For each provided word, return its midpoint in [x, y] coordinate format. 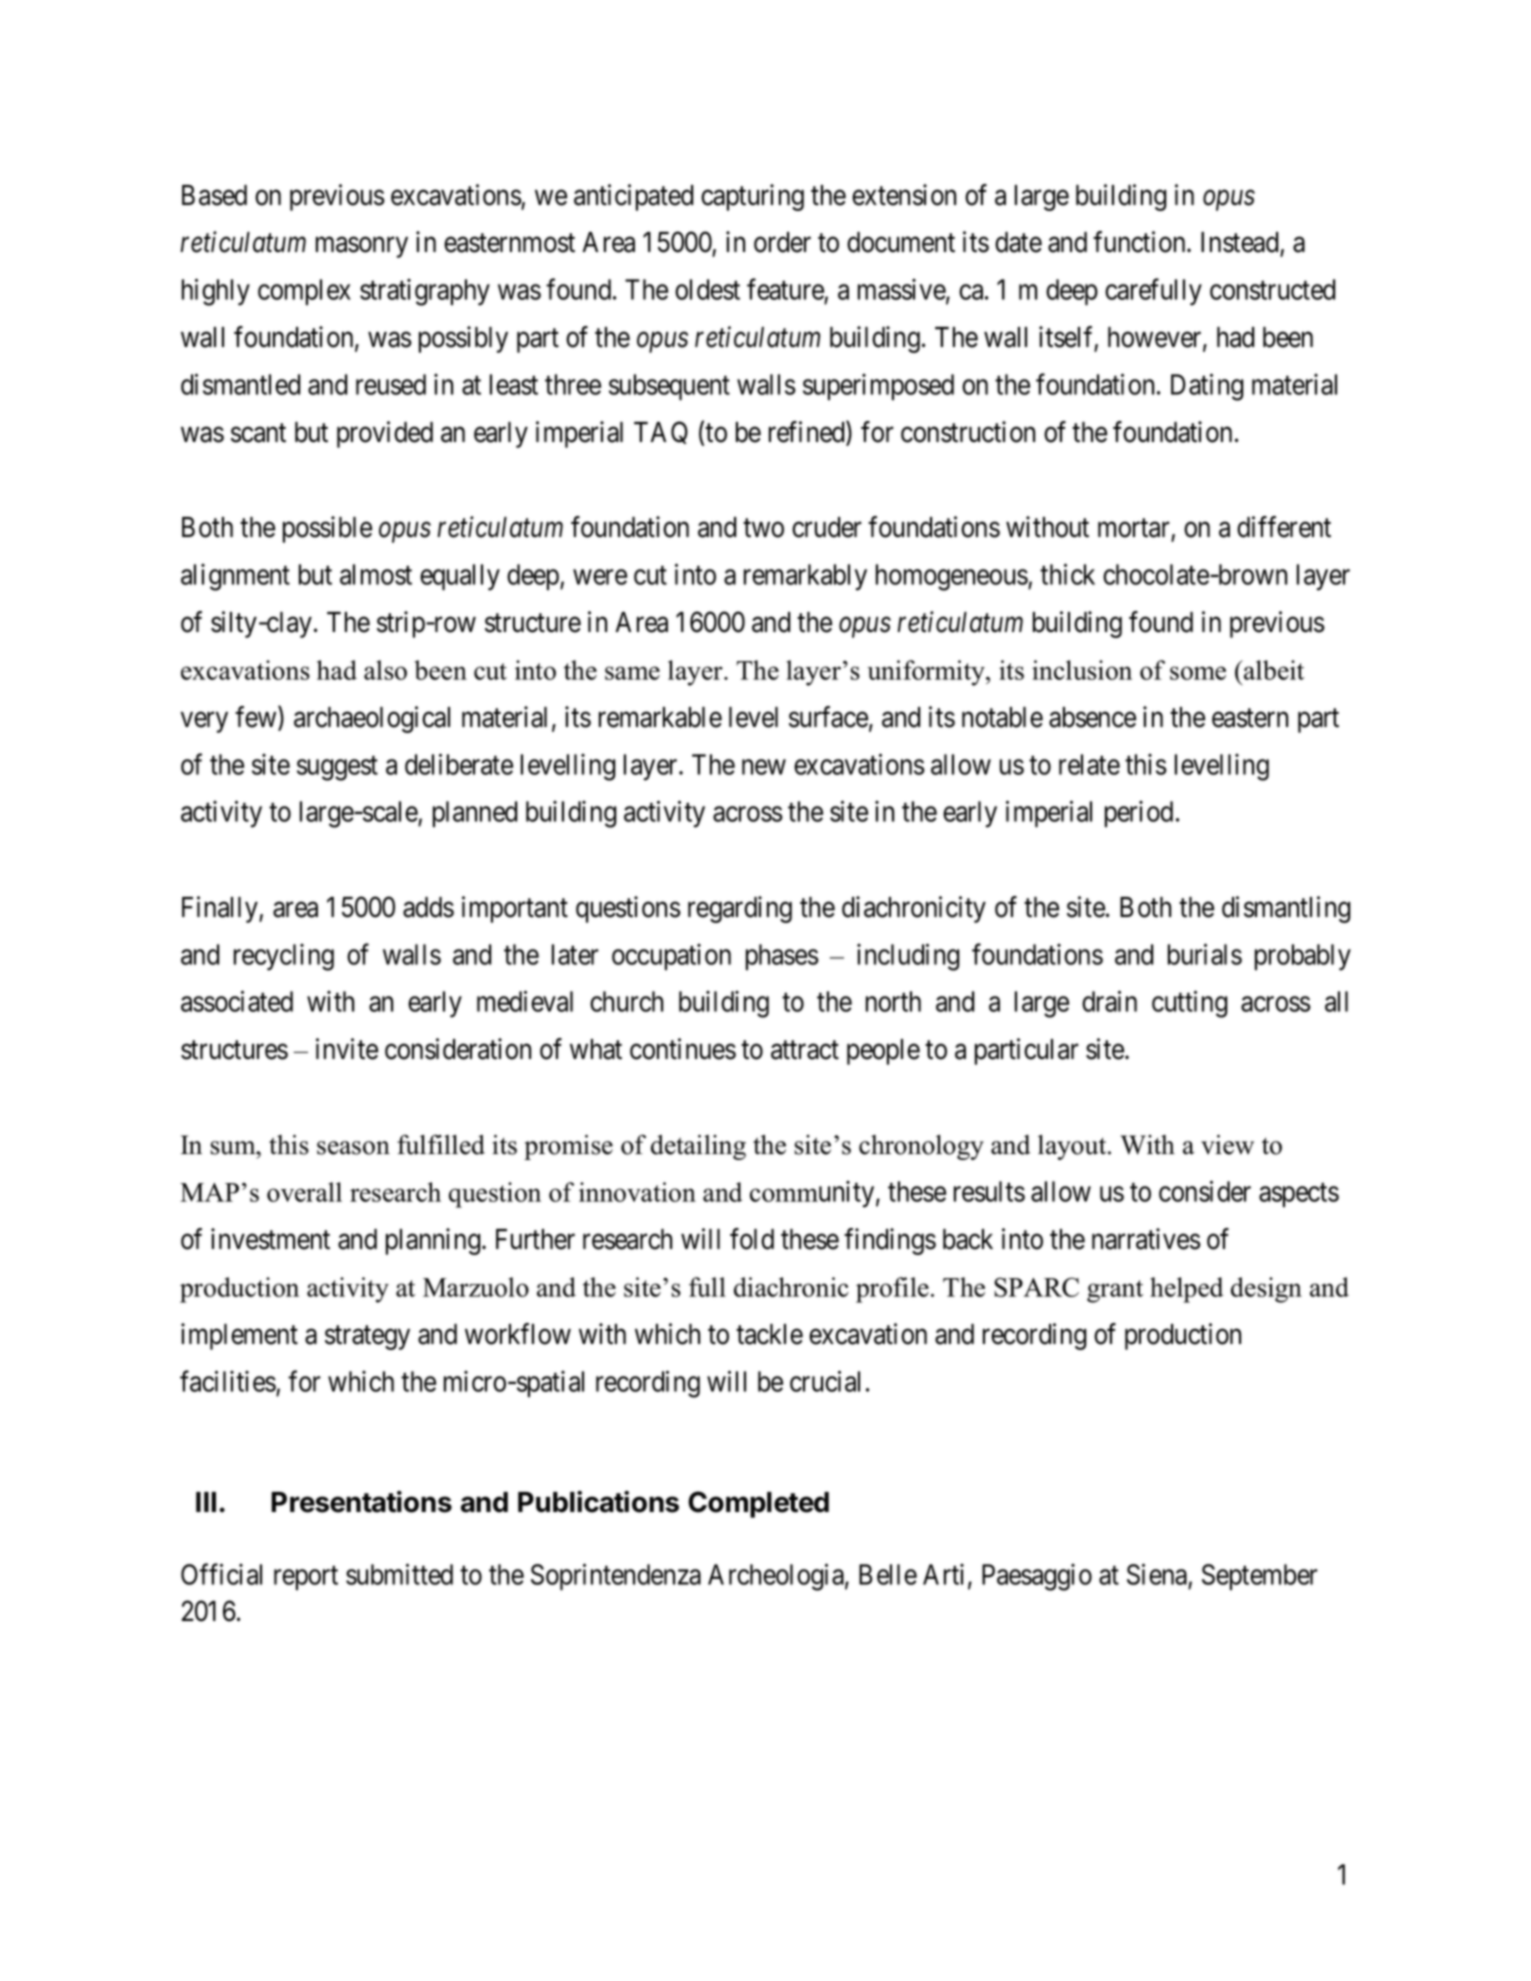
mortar [1134, 528]
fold [752, 1239]
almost [376, 574]
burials [1205, 954]
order [782, 242]
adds [428, 907]
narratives [1146, 1239]
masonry [362, 247]
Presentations [361, 1502]
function [1140, 242]
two [763, 528]
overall [304, 1192]
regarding [740, 909]
